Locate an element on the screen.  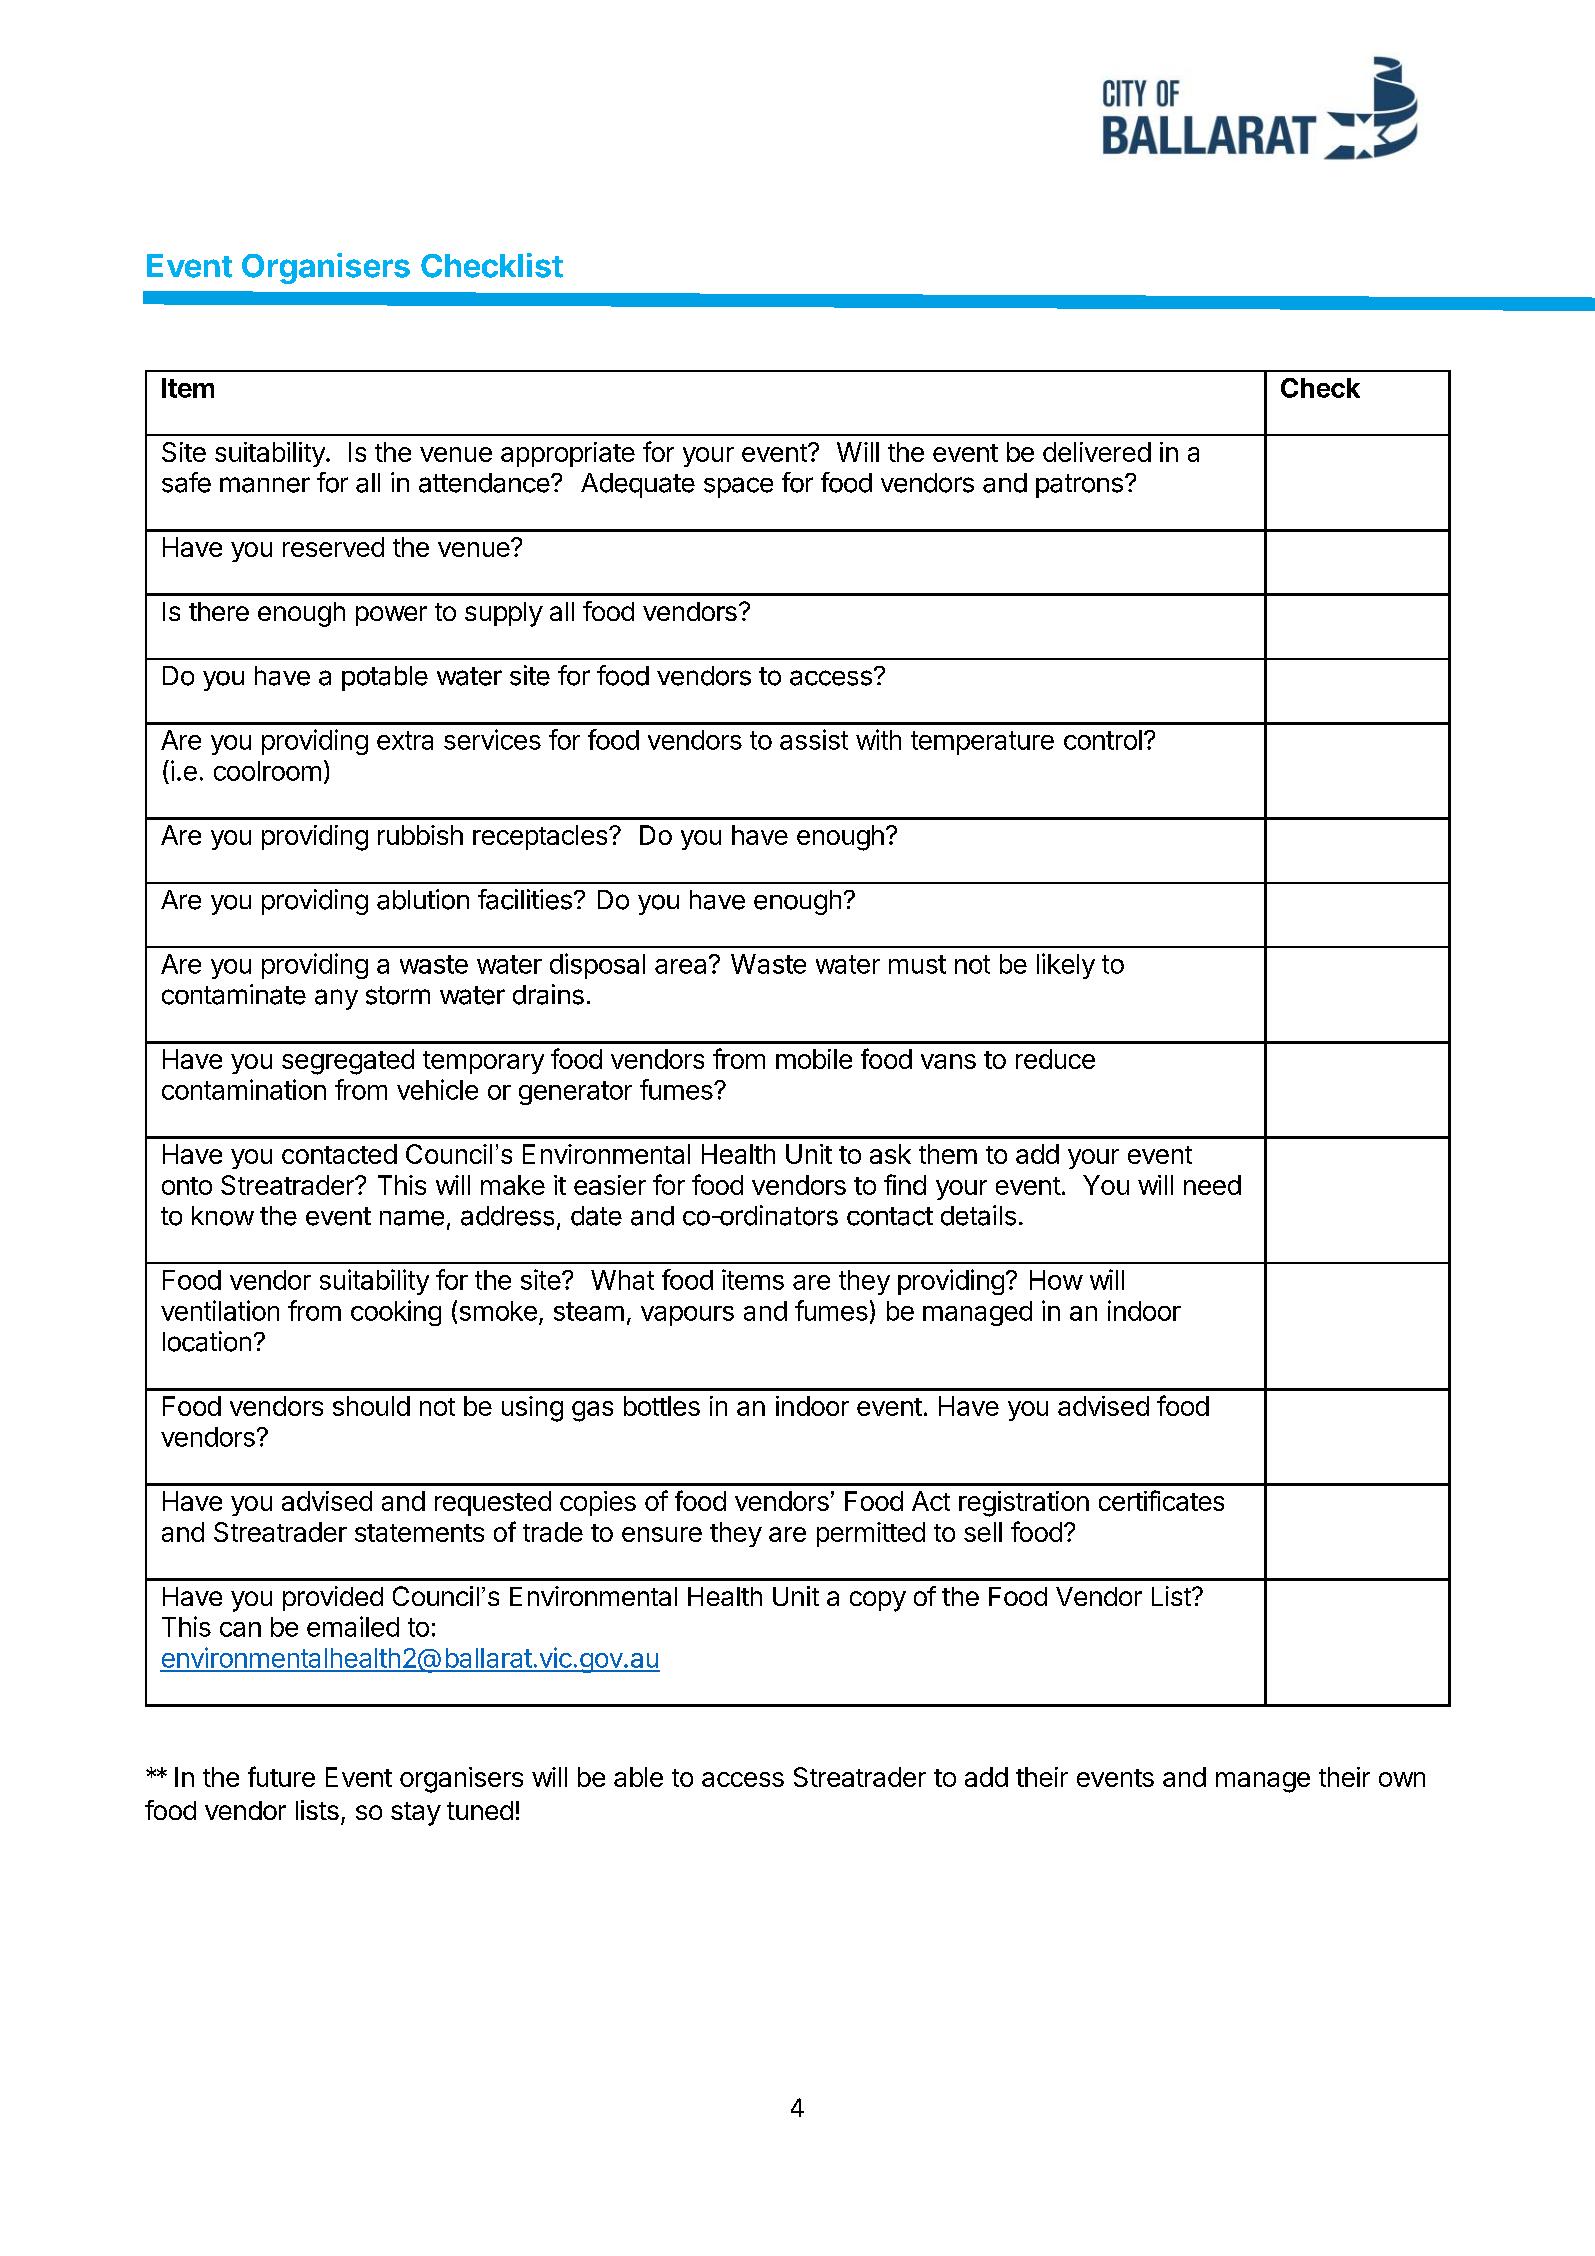
contamination is located at coordinates (244, 1089).
